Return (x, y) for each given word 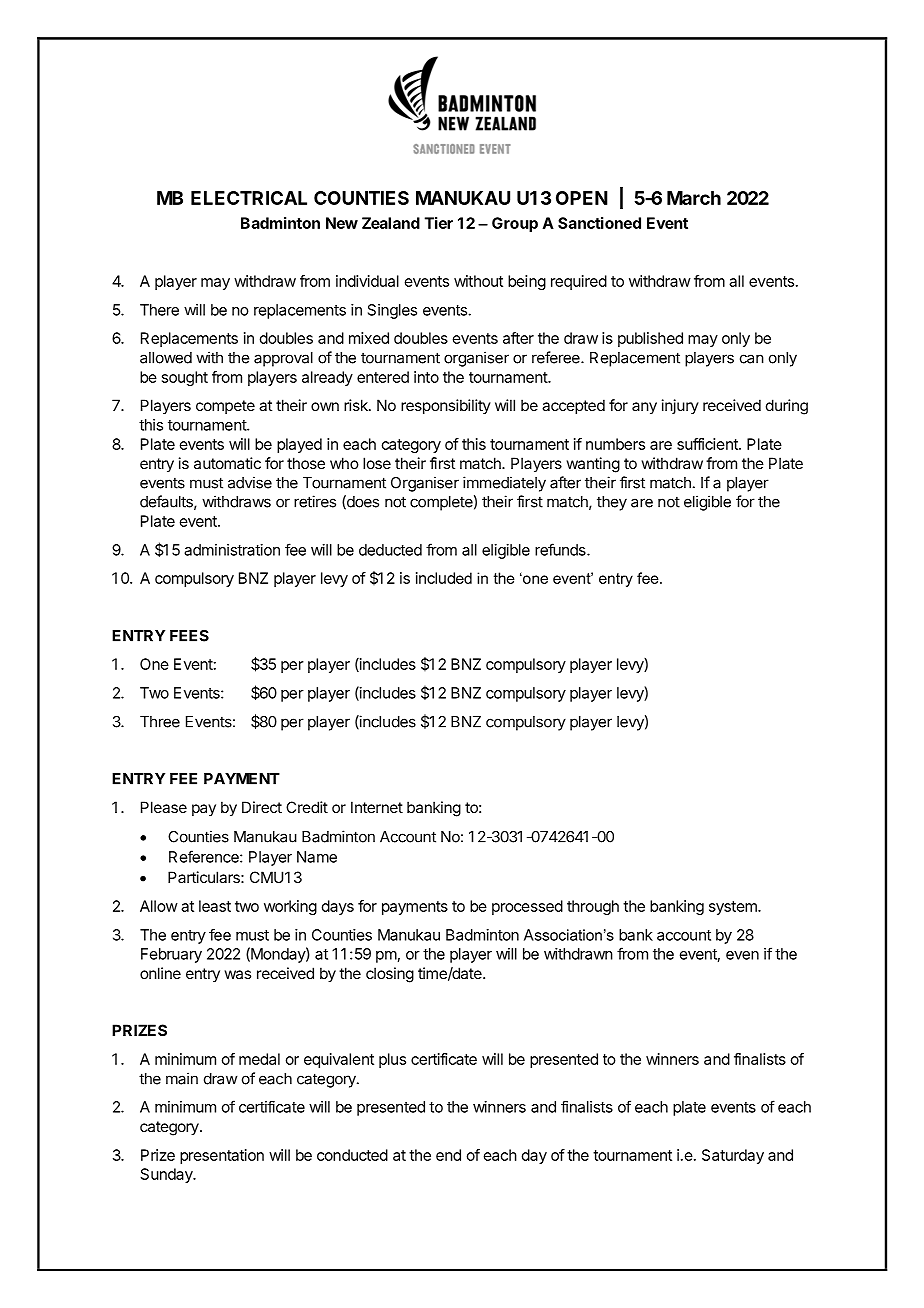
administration (232, 550)
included (444, 578)
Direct (262, 807)
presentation (222, 1156)
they (612, 503)
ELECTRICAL (249, 198)
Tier (439, 223)
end (448, 1155)
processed (527, 907)
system (734, 908)
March (694, 198)
